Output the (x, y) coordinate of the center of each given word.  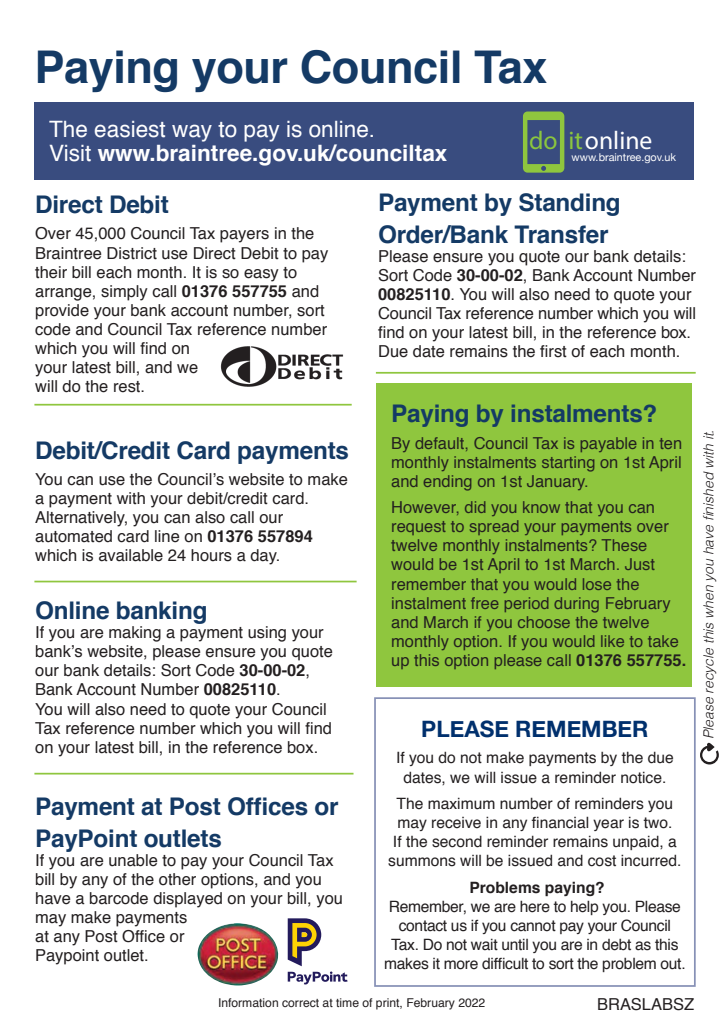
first (553, 351)
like (612, 641)
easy (261, 275)
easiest (130, 129)
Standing (569, 204)
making (135, 634)
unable (133, 860)
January (557, 482)
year (608, 825)
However (425, 508)
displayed (187, 900)
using (267, 634)
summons (422, 862)
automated (73, 536)
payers (244, 236)
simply (124, 293)
